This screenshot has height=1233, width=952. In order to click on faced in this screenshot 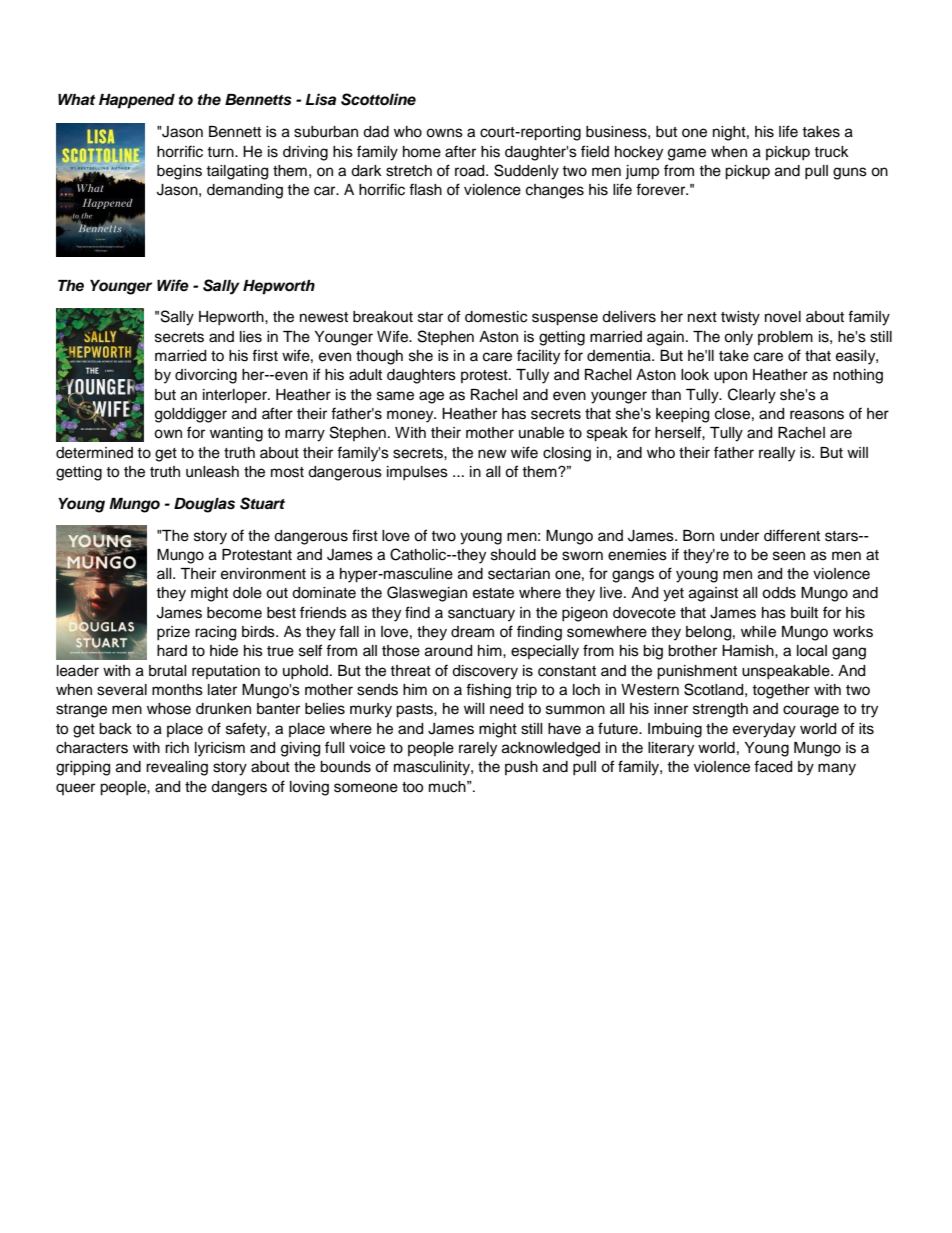, I will do `click(773, 766)`.
